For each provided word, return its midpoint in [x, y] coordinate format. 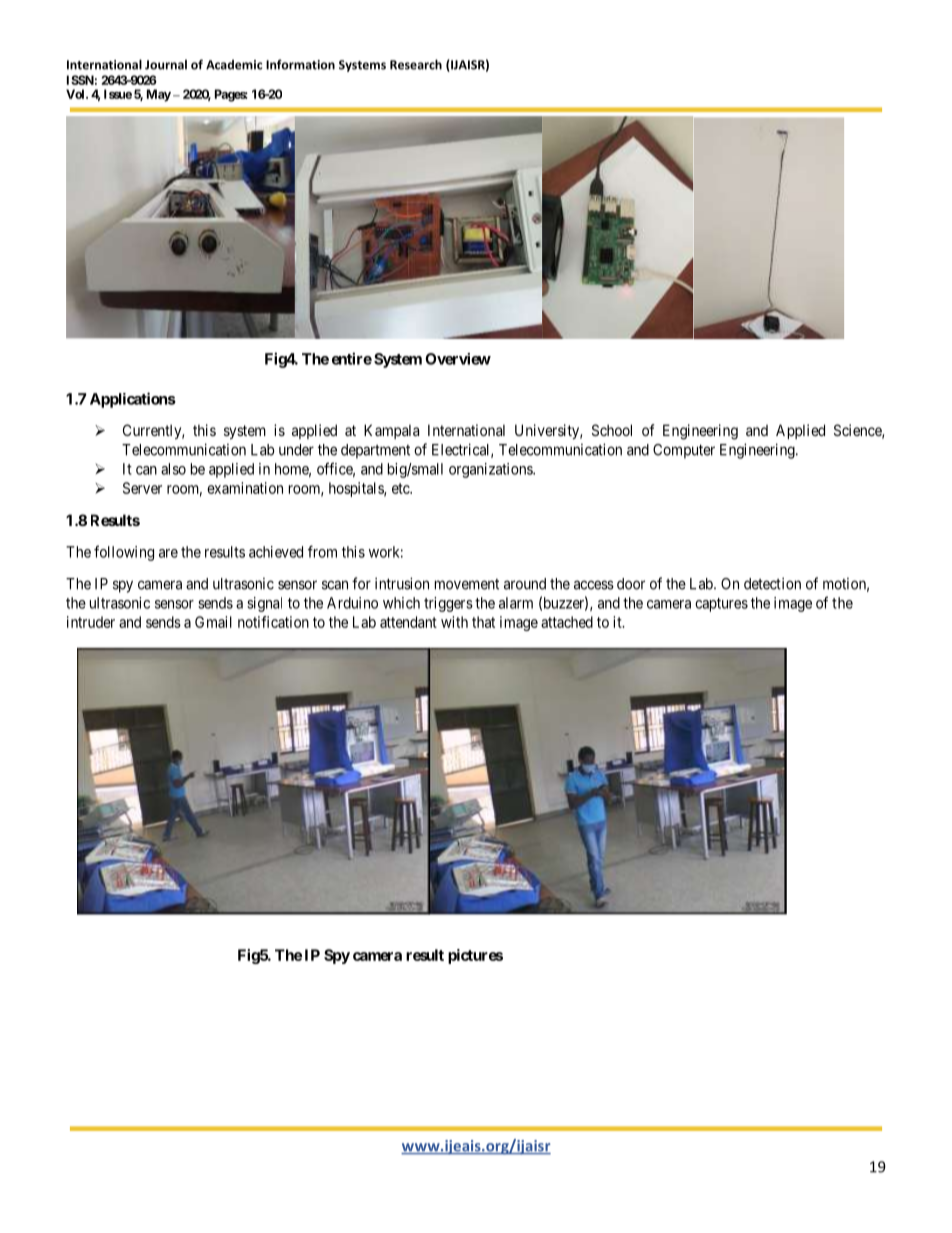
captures [721, 605]
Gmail [213, 622]
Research [416, 64]
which [401, 603]
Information [300, 64]
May [159, 95]
